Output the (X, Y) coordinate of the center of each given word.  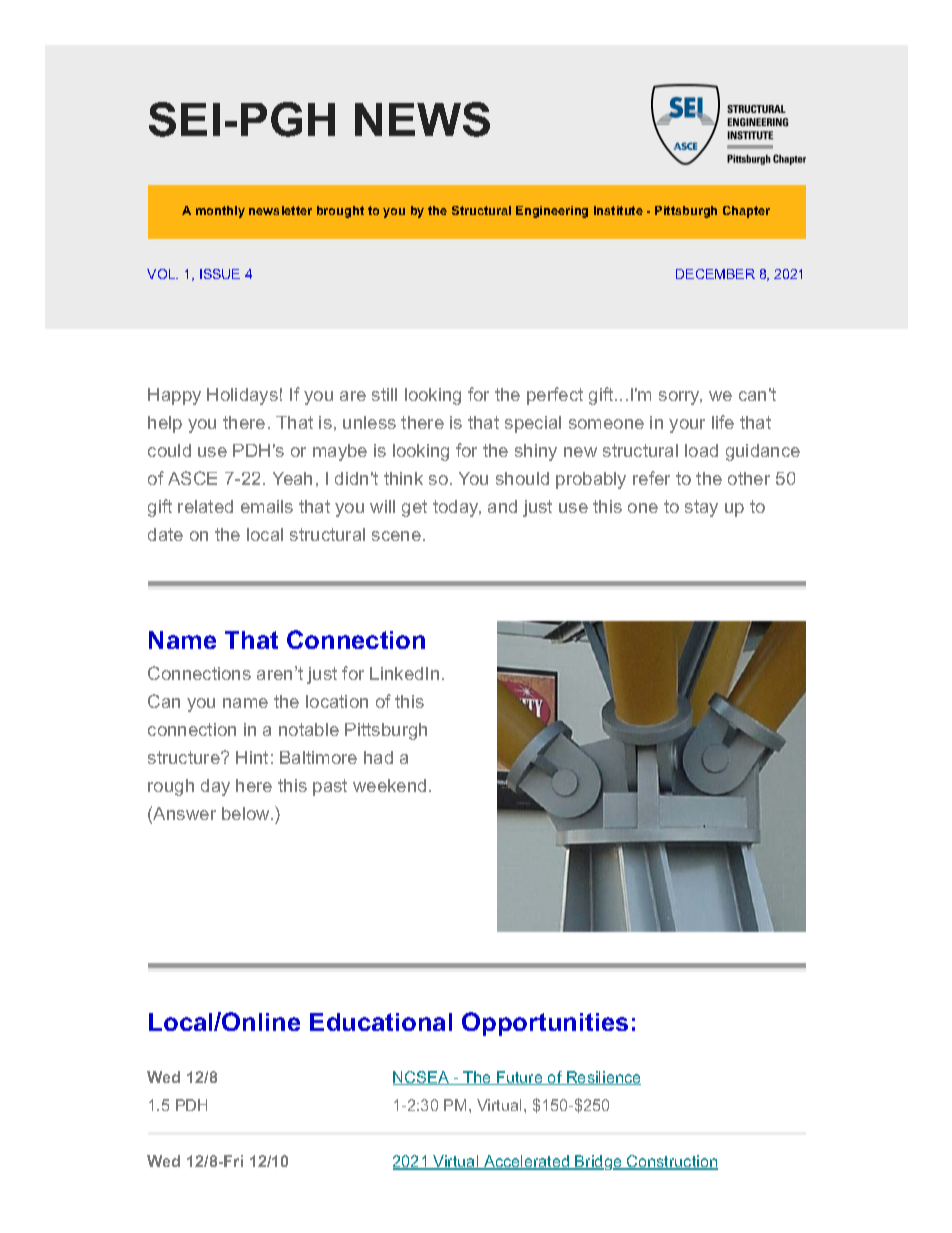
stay (701, 508)
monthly (220, 212)
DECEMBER (715, 274)
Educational (381, 1022)
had (378, 757)
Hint (252, 757)
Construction (671, 1162)
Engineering (552, 212)
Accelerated (527, 1162)
